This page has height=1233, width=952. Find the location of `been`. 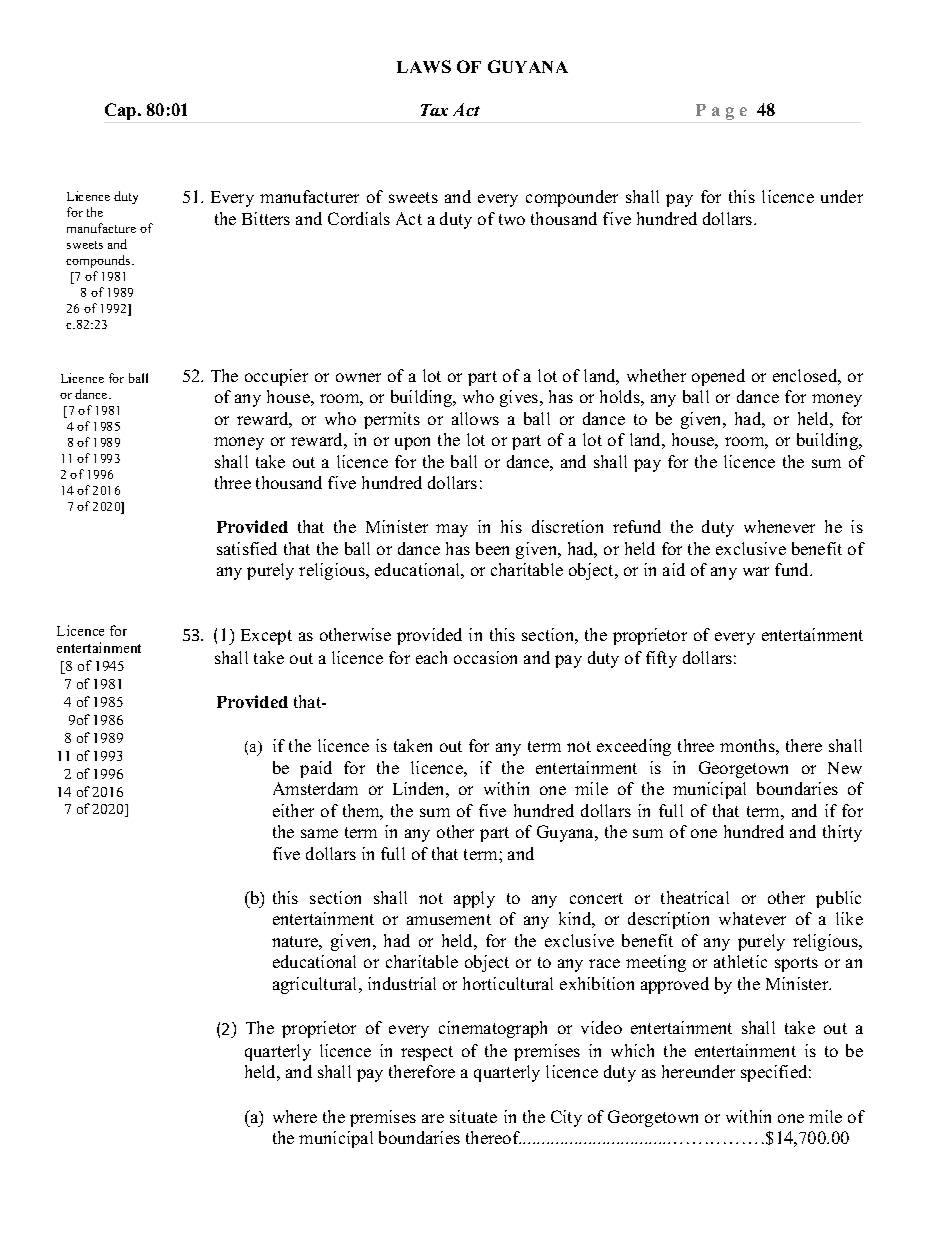

been is located at coordinates (492, 548).
